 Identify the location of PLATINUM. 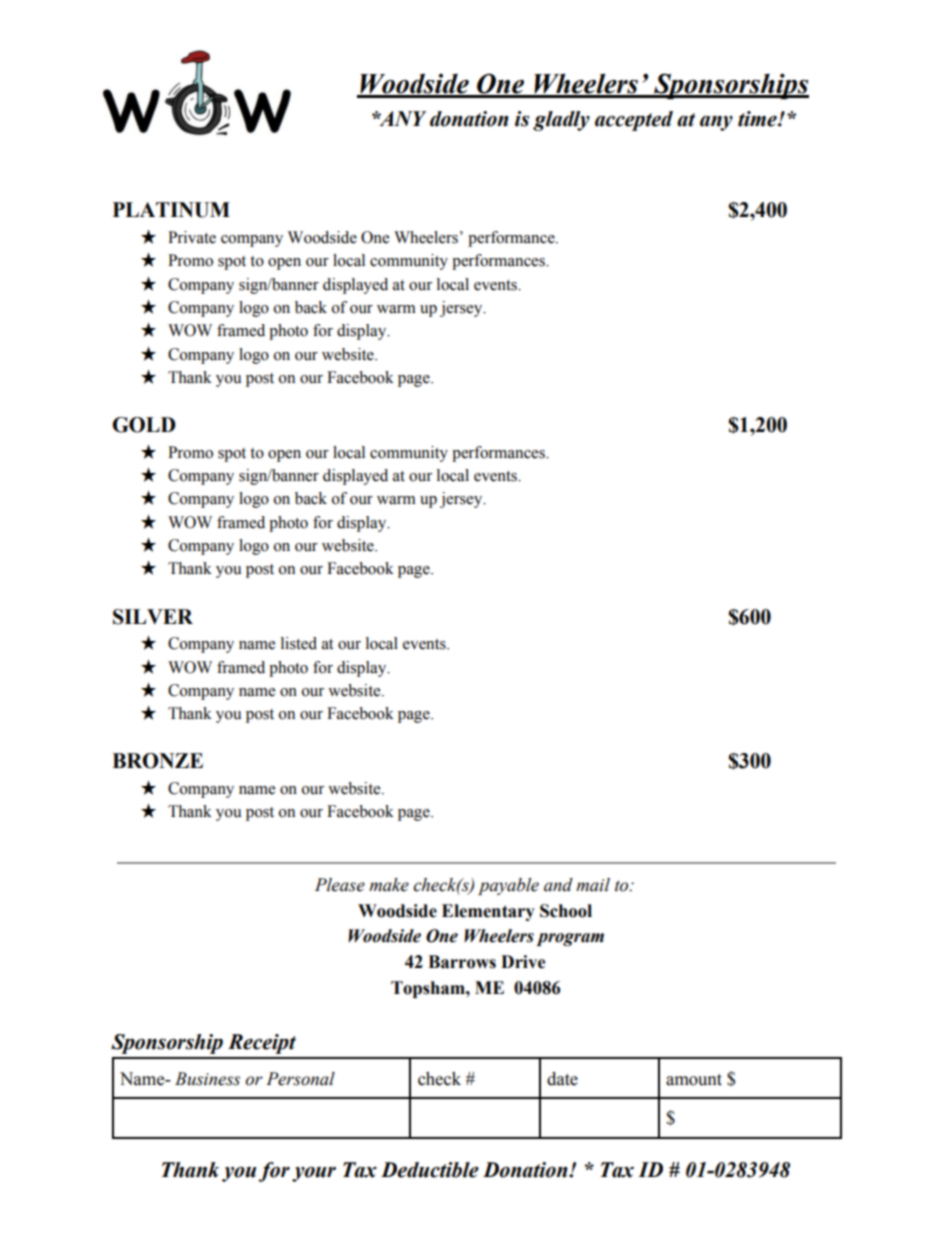
(171, 210).
